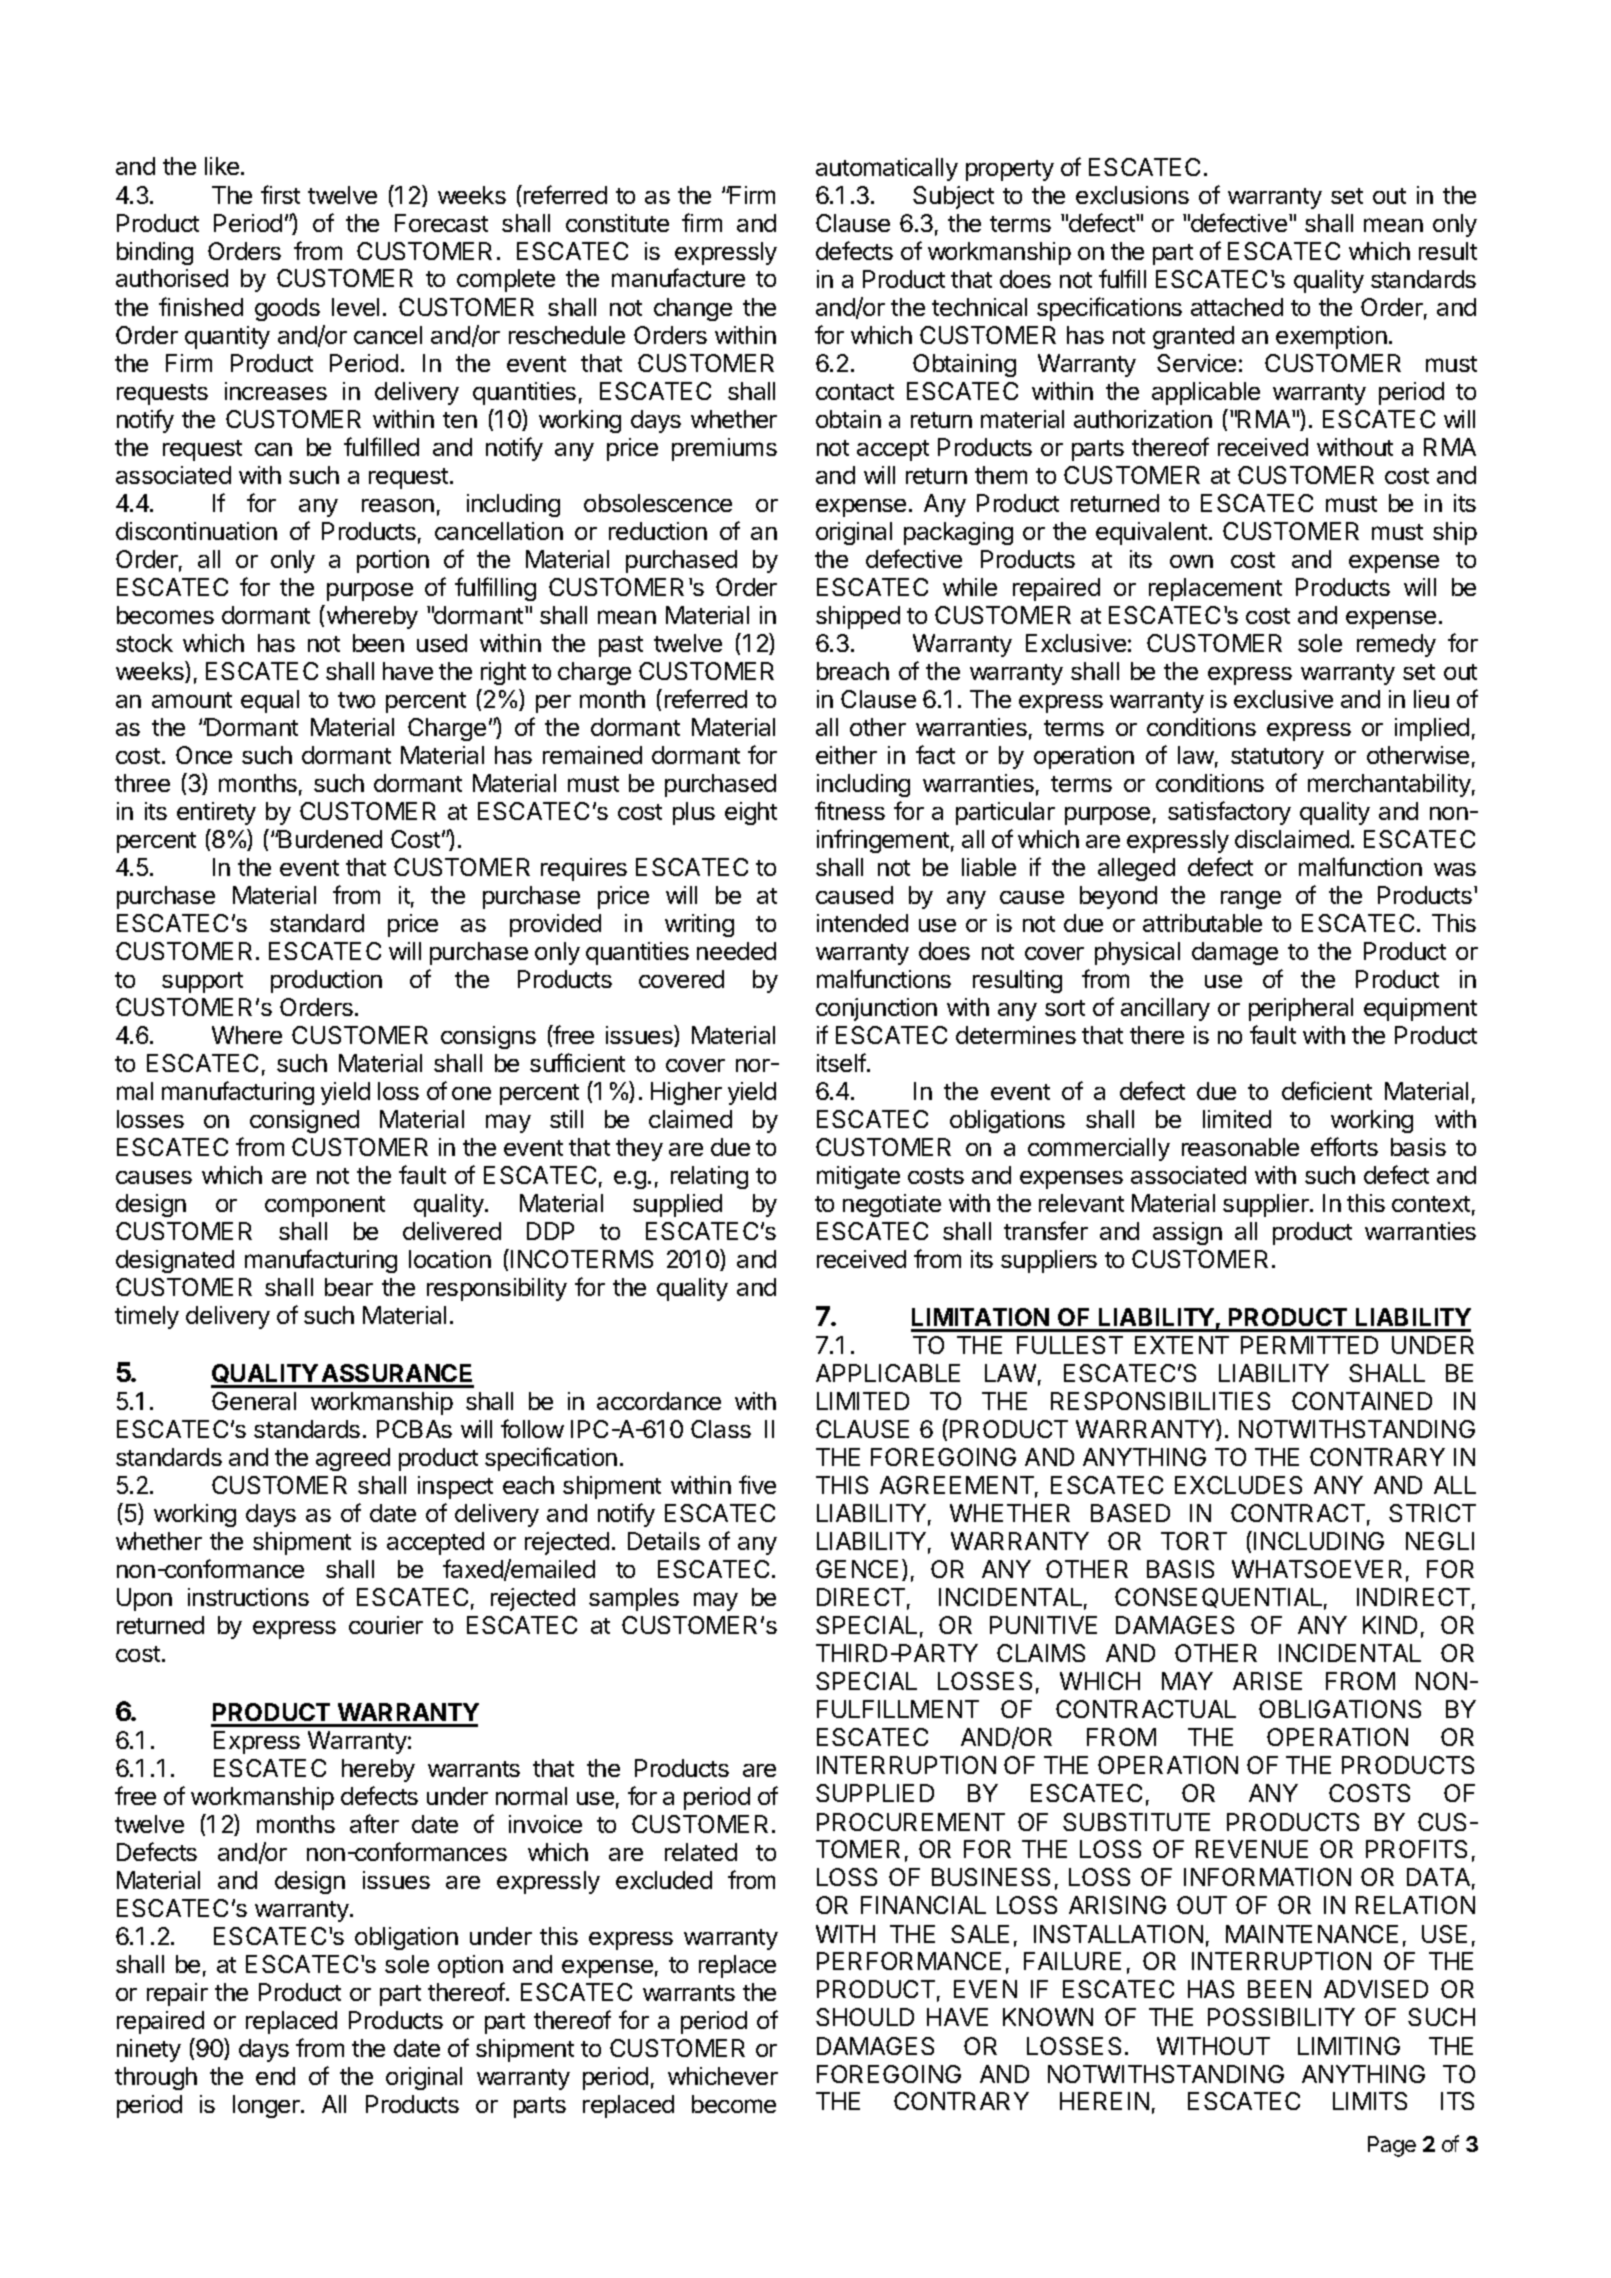 The image size is (1611, 2278). Describe the element at coordinates (353, 1459) in the screenshot. I see `agreed` at that location.
